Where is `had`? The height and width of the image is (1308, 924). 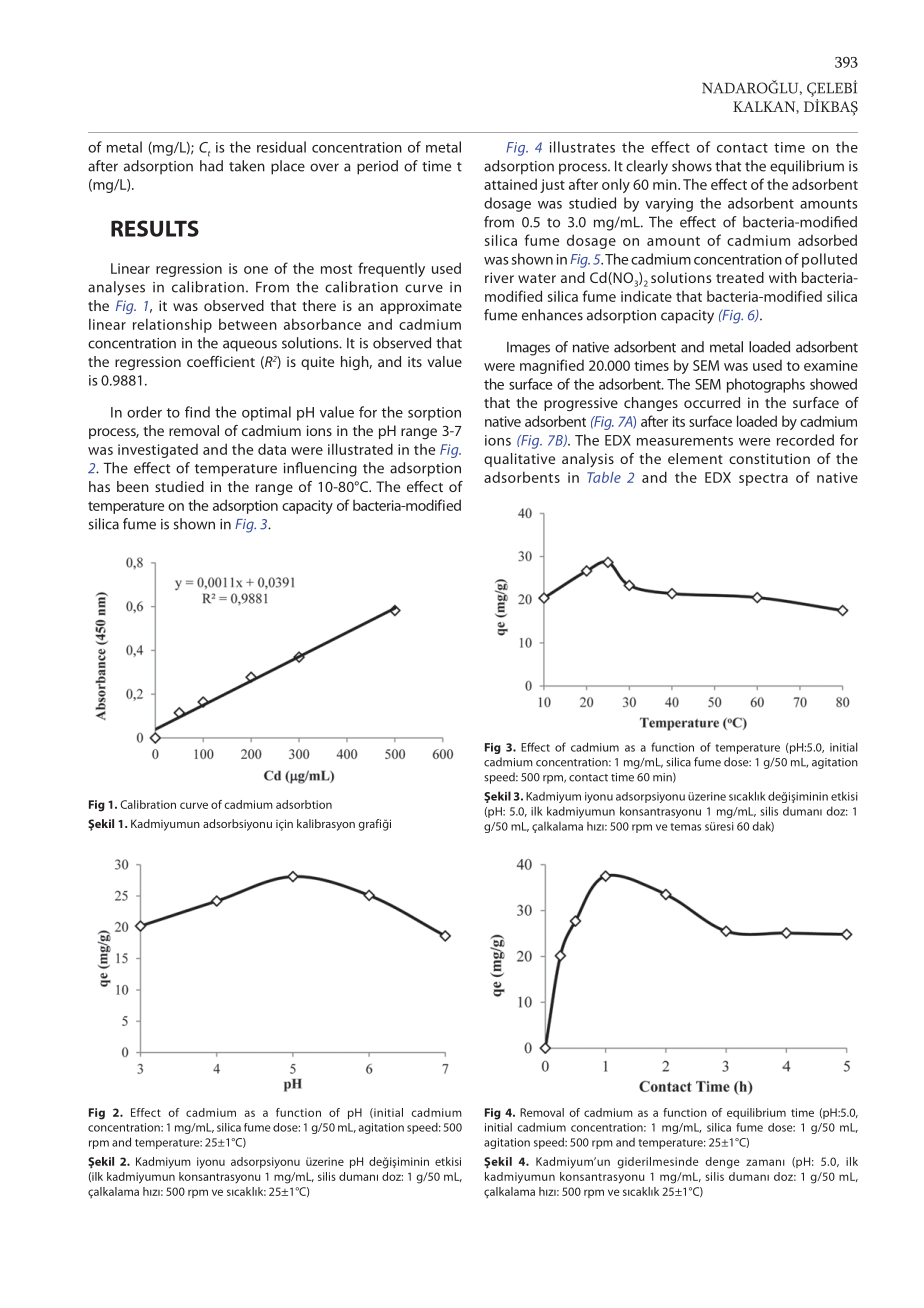
had is located at coordinates (211, 166).
